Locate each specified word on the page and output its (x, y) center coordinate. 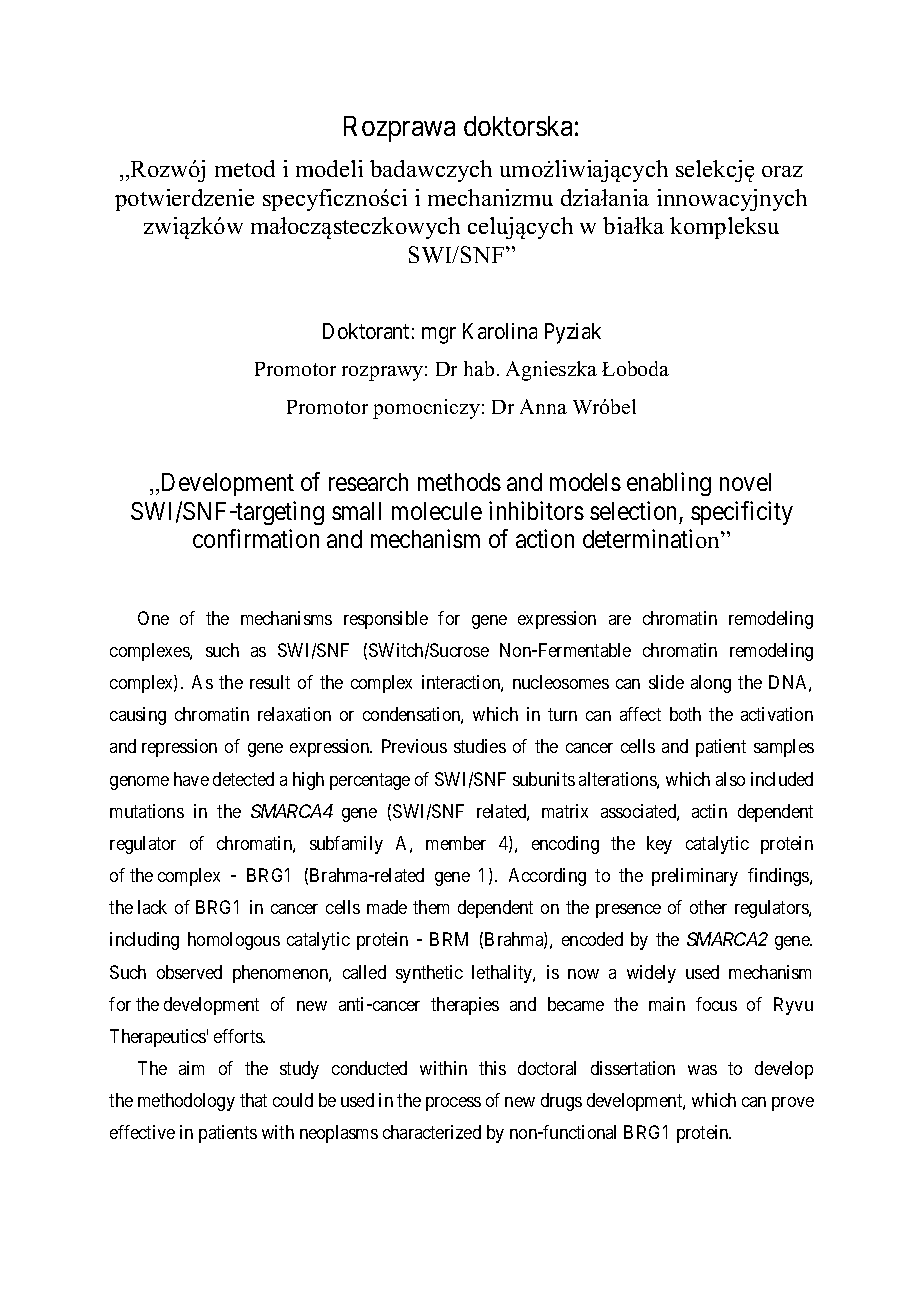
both (685, 714)
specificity (742, 513)
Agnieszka (551, 371)
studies (480, 746)
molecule (437, 511)
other (708, 907)
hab (479, 368)
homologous (234, 941)
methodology (186, 1102)
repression (179, 748)
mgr (439, 335)
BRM (449, 939)
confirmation (256, 539)
